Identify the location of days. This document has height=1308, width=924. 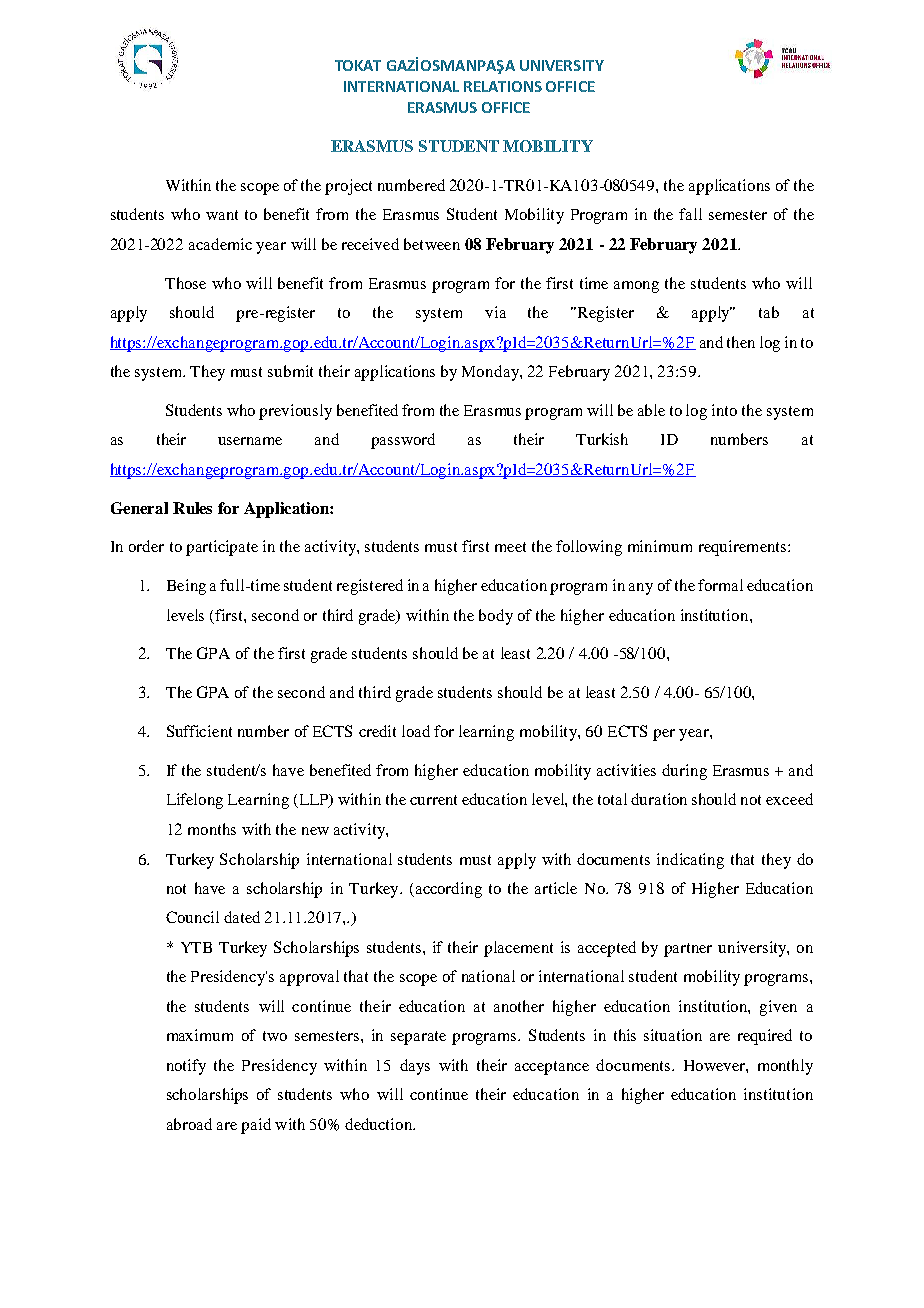
(415, 1067).
